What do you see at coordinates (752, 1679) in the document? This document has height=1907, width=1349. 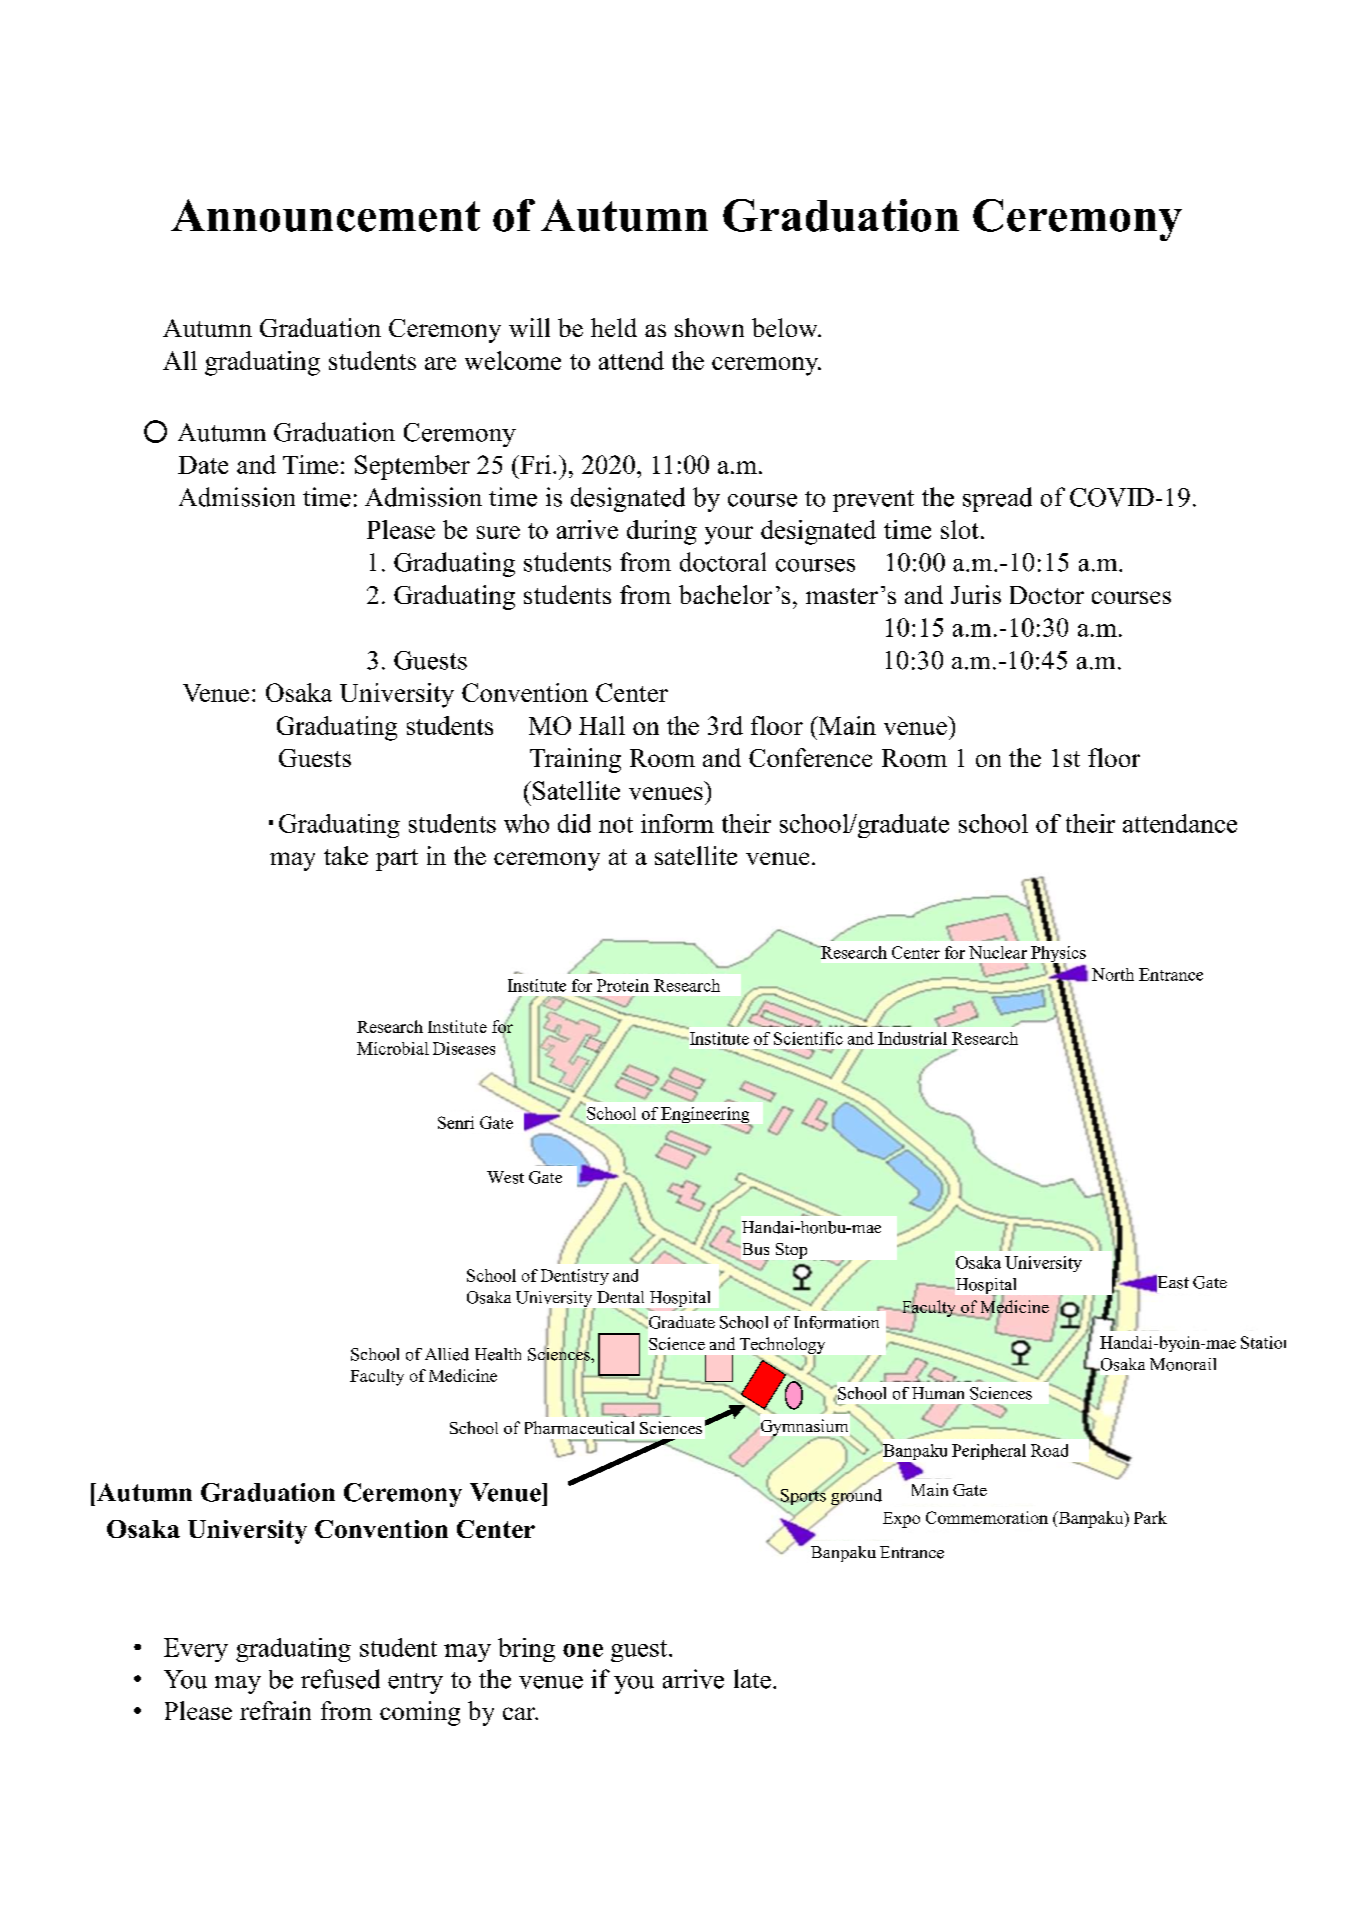 I see `late` at bounding box center [752, 1679].
